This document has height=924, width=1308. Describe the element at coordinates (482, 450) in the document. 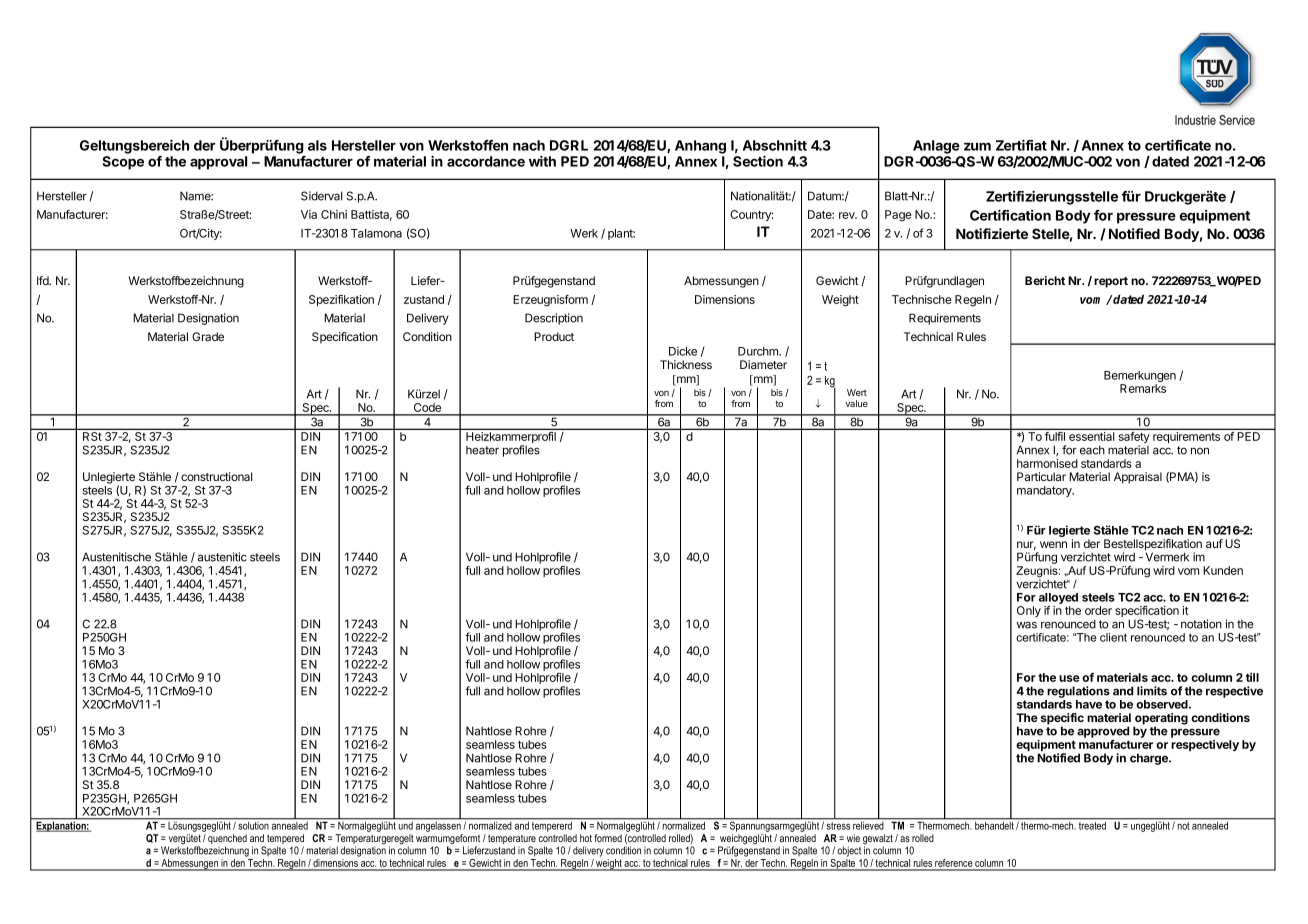

I see `heater` at that location.
